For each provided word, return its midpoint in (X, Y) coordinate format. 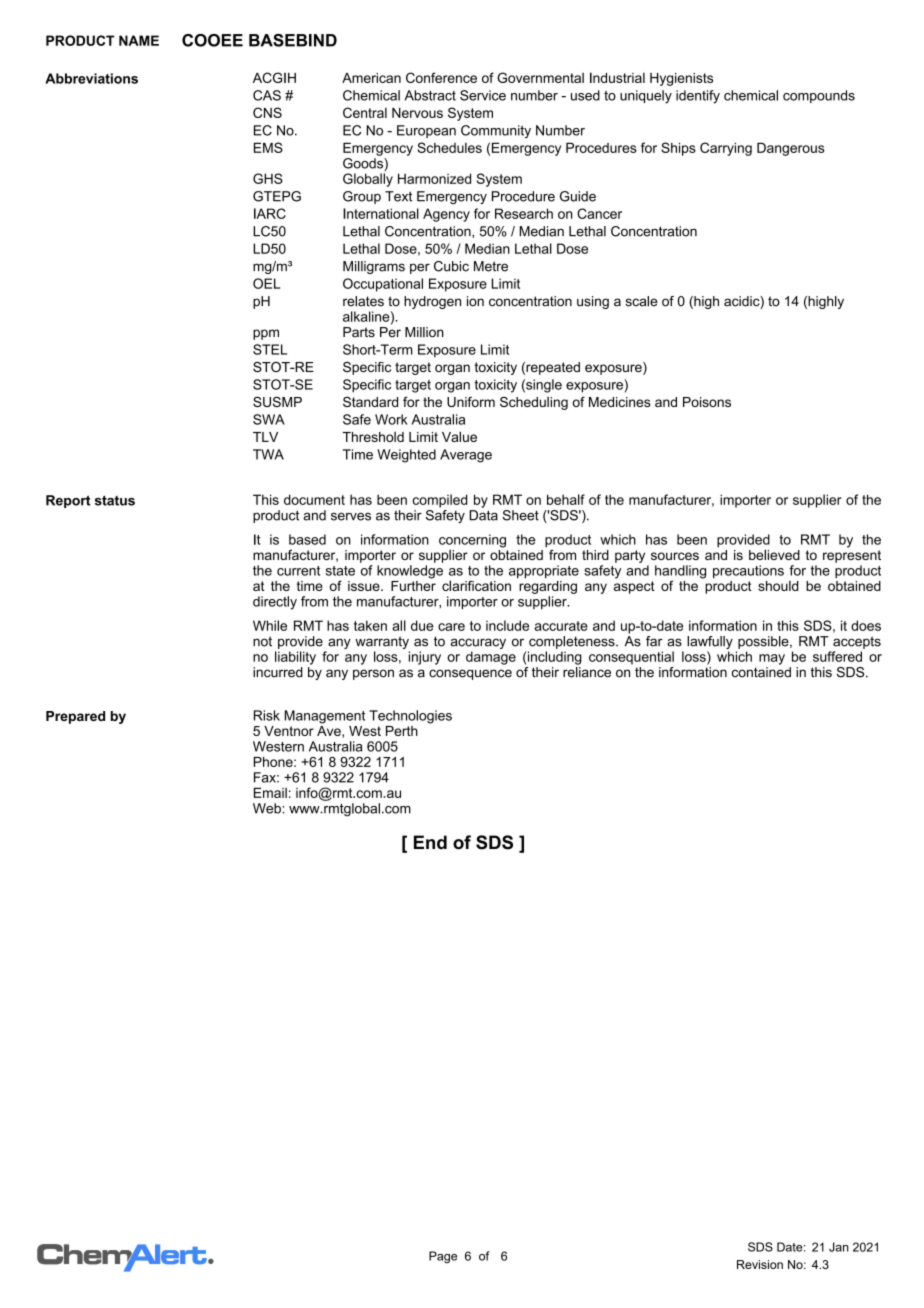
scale (641, 301)
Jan (839, 1247)
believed (774, 554)
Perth (402, 731)
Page (443, 1257)
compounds (819, 96)
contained (761, 671)
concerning (472, 541)
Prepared (75, 717)
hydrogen (432, 302)
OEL (266, 283)
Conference (441, 77)
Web (268, 808)
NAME (139, 40)
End (430, 842)
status (115, 500)
